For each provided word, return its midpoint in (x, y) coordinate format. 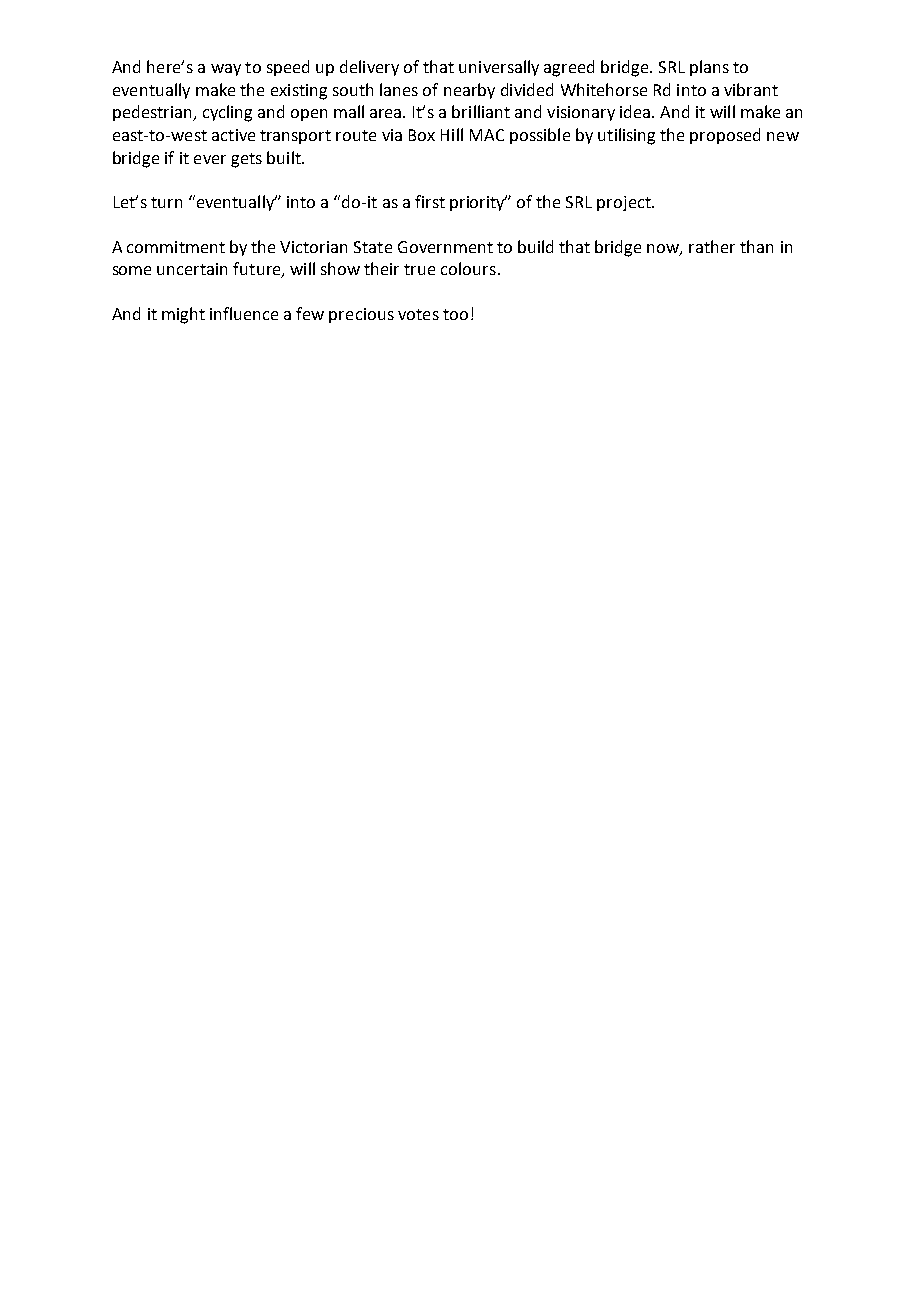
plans (709, 68)
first (430, 201)
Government (445, 247)
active (233, 135)
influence (244, 313)
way (226, 70)
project (625, 203)
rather (712, 246)
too (455, 314)
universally (499, 68)
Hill (452, 134)
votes (418, 314)
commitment (176, 247)
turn (166, 202)
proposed (725, 136)
